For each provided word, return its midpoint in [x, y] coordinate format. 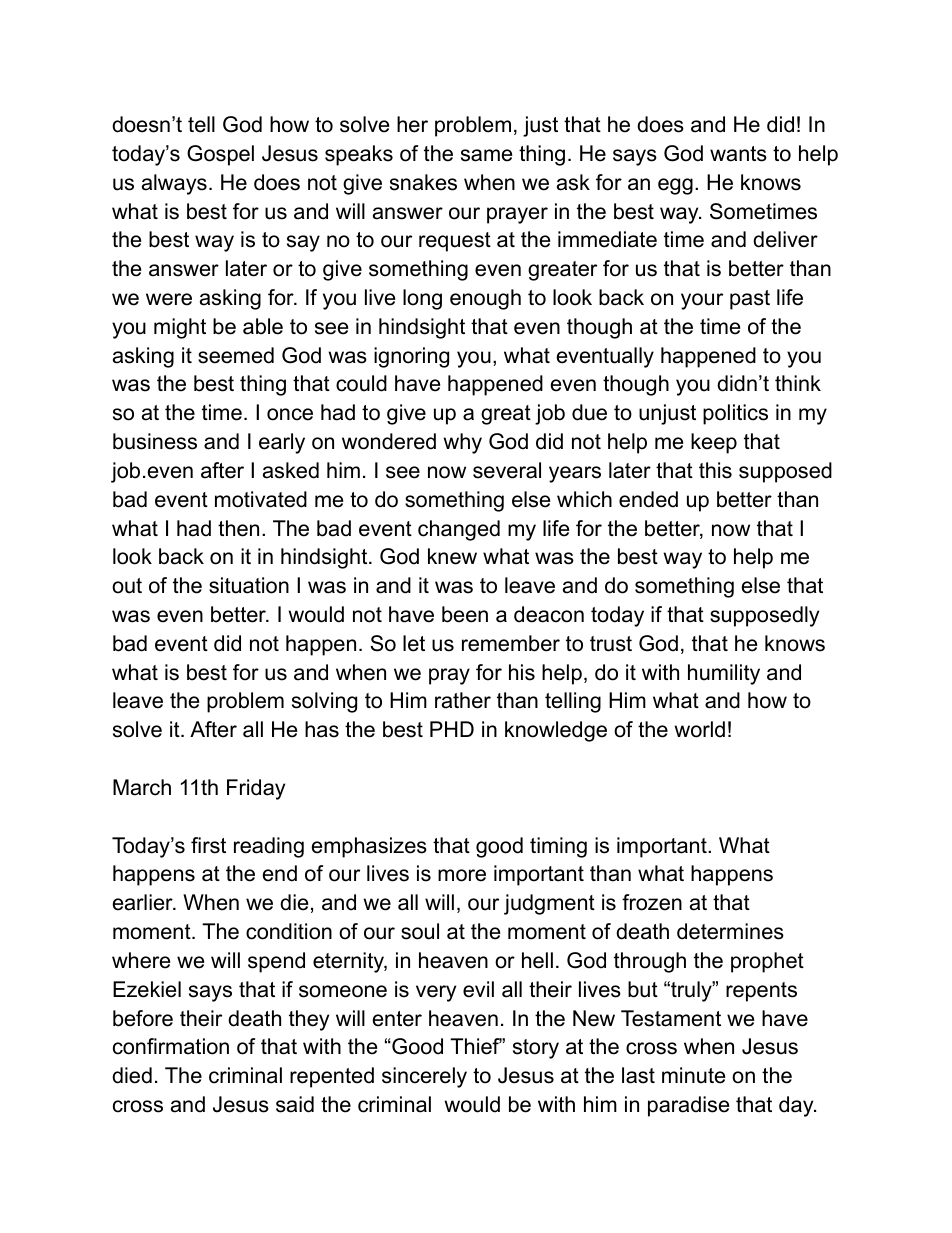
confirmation [171, 1046]
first [208, 845]
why [462, 443]
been [465, 614]
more [462, 875]
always [174, 184]
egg [675, 186]
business [155, 441]
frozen [652, 902]
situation [249, 585]
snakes [423, 182]
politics [735, 414]
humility [724, 674]
